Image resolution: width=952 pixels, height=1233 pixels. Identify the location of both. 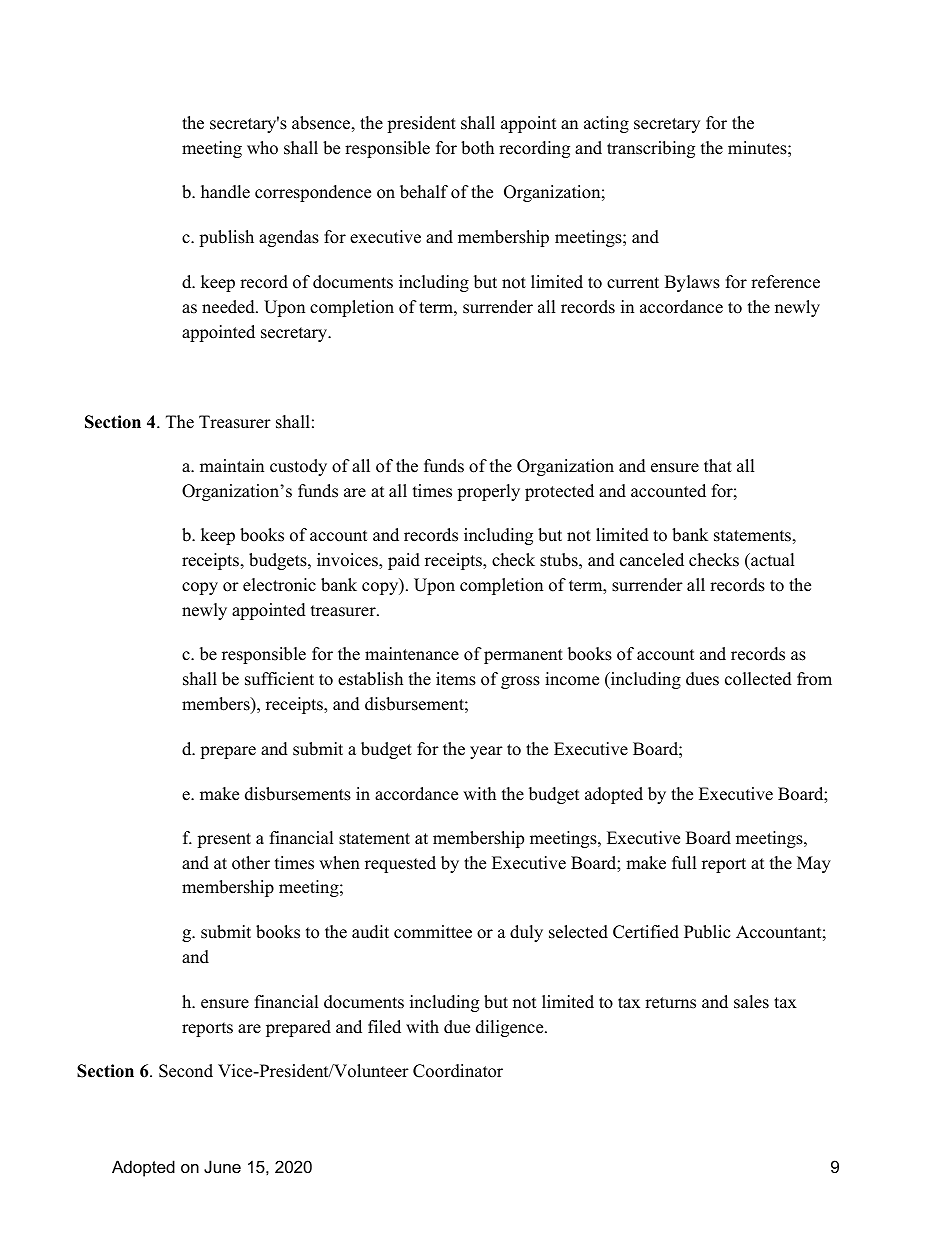
(477, 148).
